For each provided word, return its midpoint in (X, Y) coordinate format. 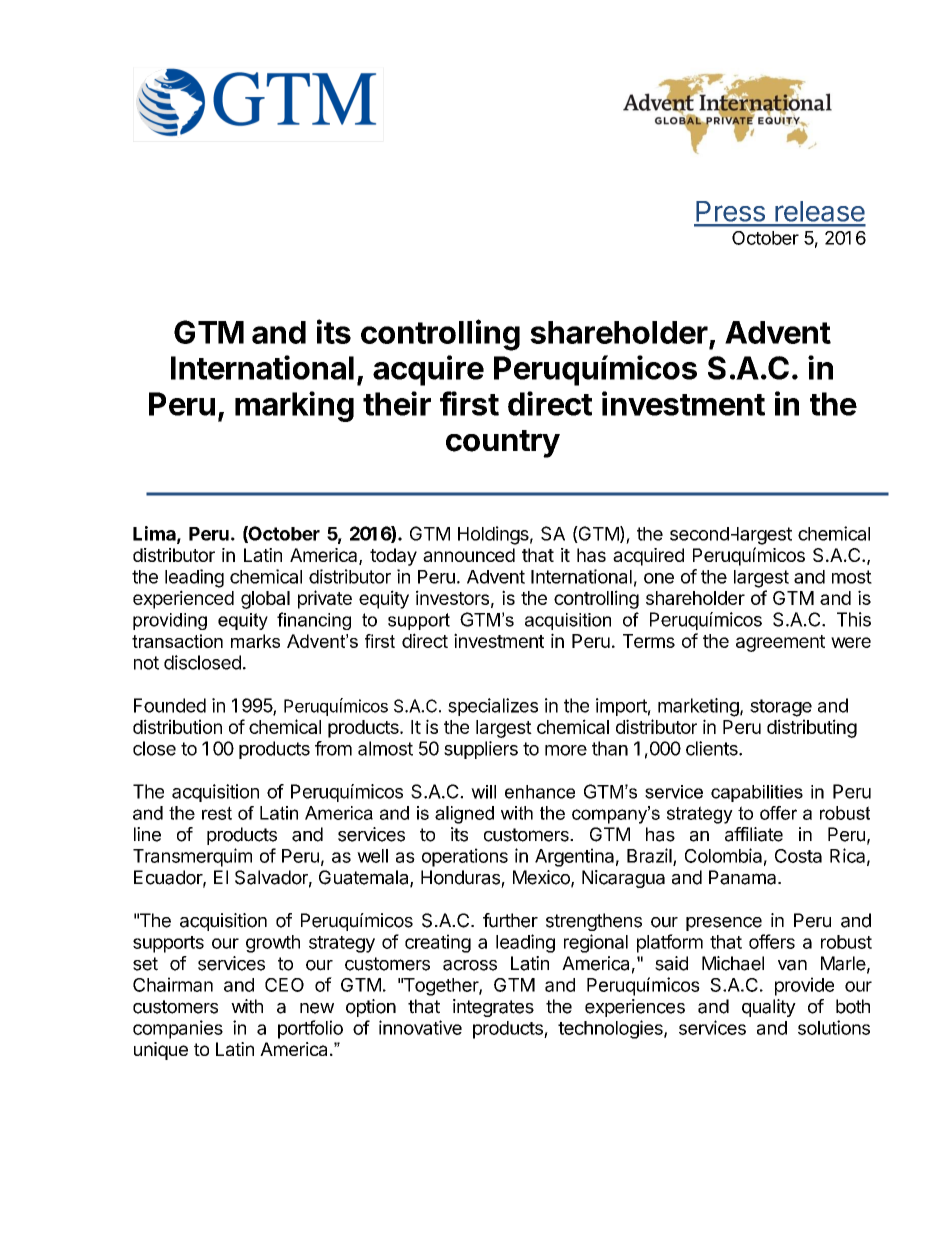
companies (178, 1029)
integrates (493, 1008)
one (659, 578)
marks (255, 641)
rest (217, 813)
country (503, 444)
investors (452, 597)
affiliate (754, 834)
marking (294, 406)
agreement (780, 643)
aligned (464, 815)
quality (769, 1008)
